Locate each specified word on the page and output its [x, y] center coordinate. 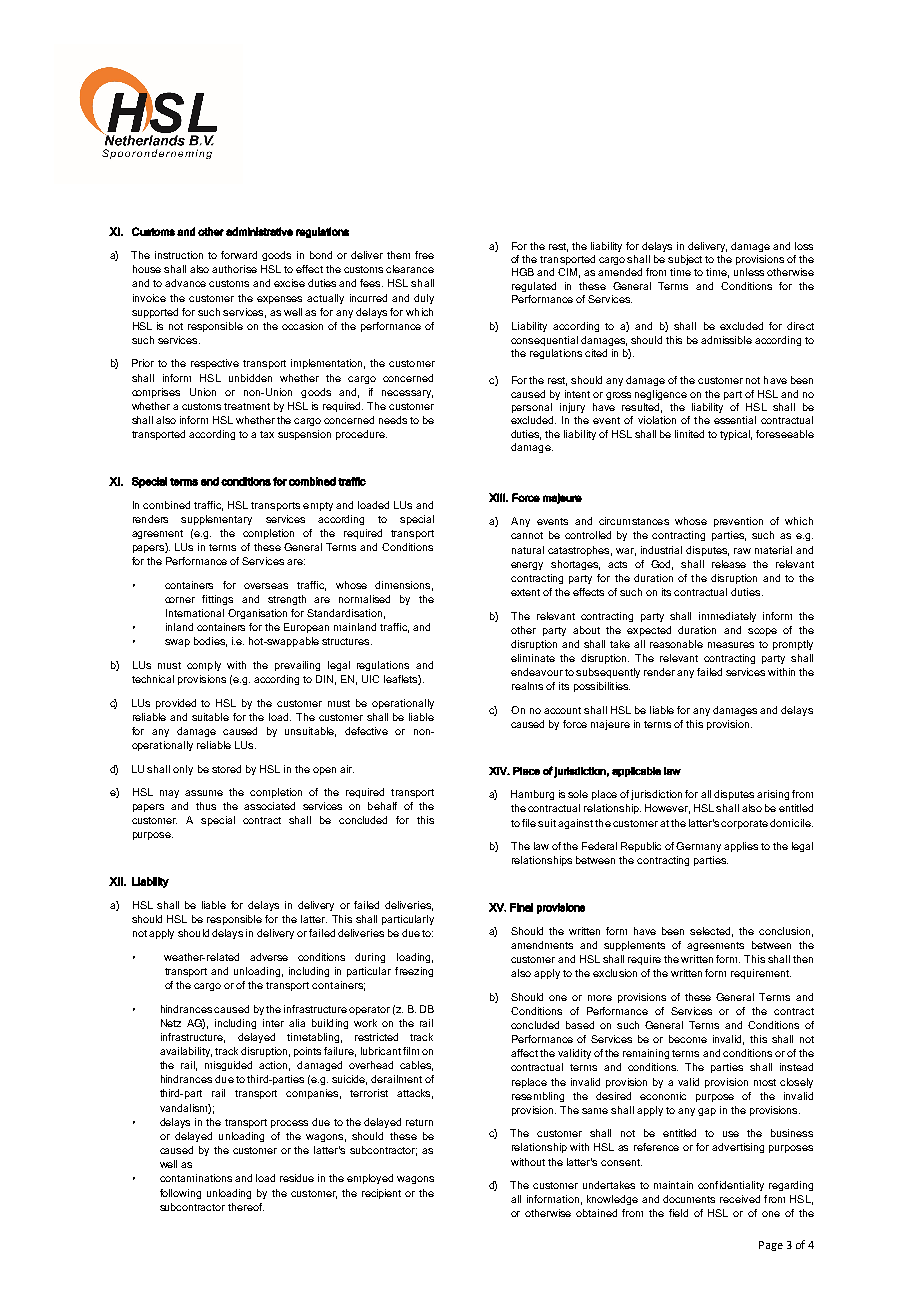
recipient [381, 1194]
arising [773, 795]
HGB [523, 272]
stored [226, 769]
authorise [234, 269]
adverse [269, 957]
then [803, 959]
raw [742, 551]
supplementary [216, 520]
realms [527, 686]
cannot [527, 535]
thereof [246, 1207]
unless [749, 272]
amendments [542, 945]
